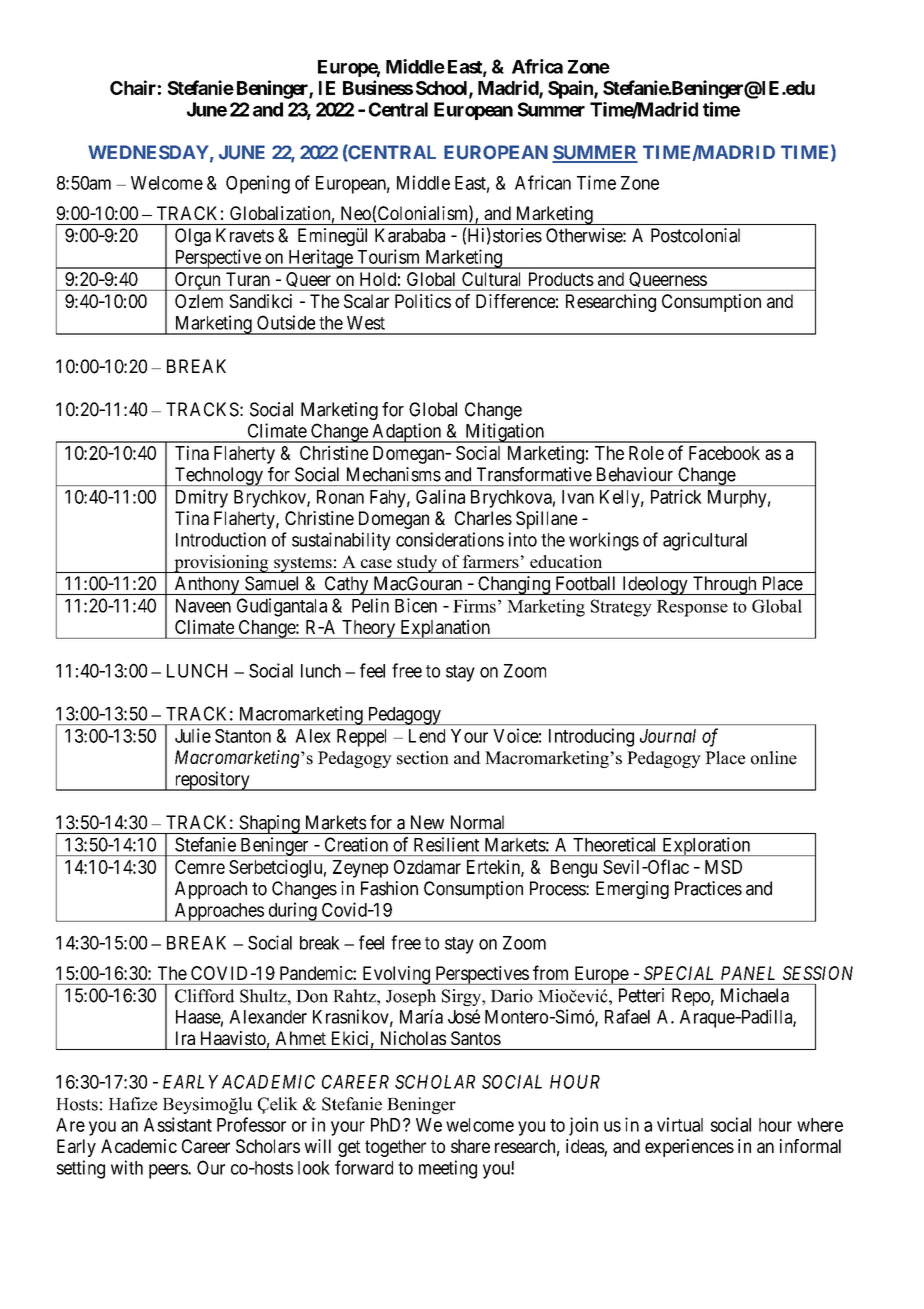  Describe the element at coordinates (193, 237) in the screenshot. I see `Olga` at that location.
